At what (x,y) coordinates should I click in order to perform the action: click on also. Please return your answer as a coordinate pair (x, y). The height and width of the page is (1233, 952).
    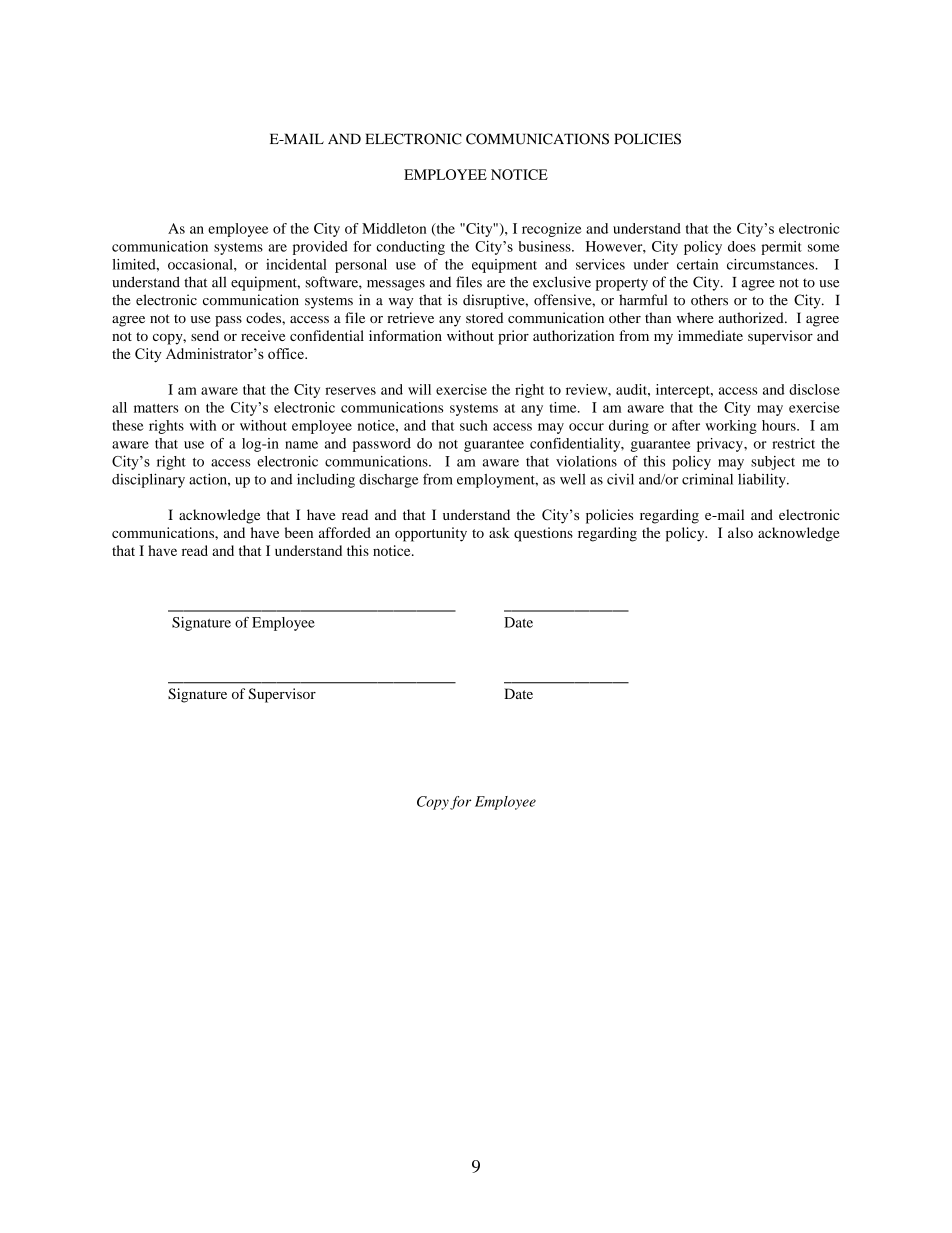
    Looking at the image, I should click on (740, 532).
